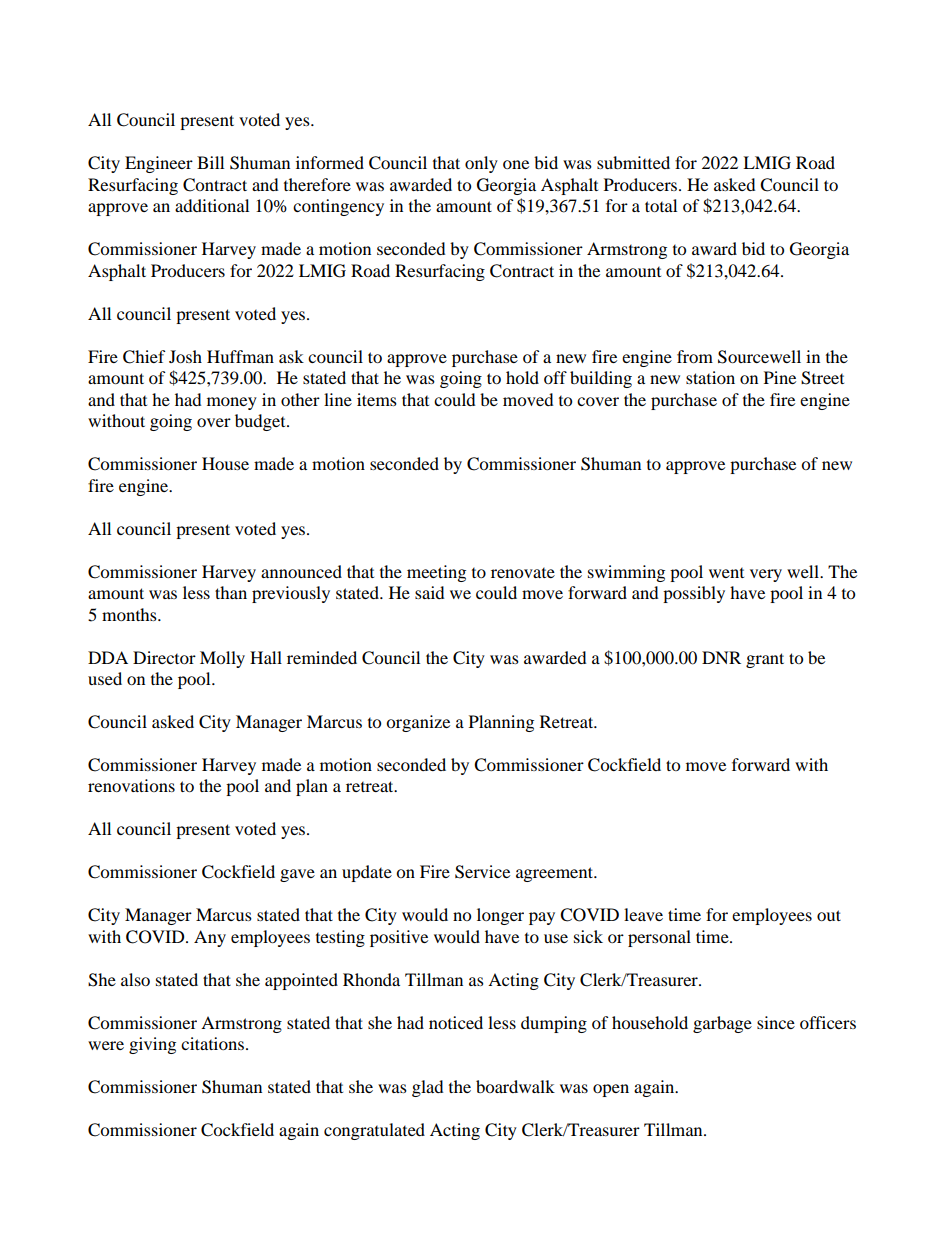  What do you see at coordinates (661, 205) in the document?
I see `total` at bounding box center [661, 205].
